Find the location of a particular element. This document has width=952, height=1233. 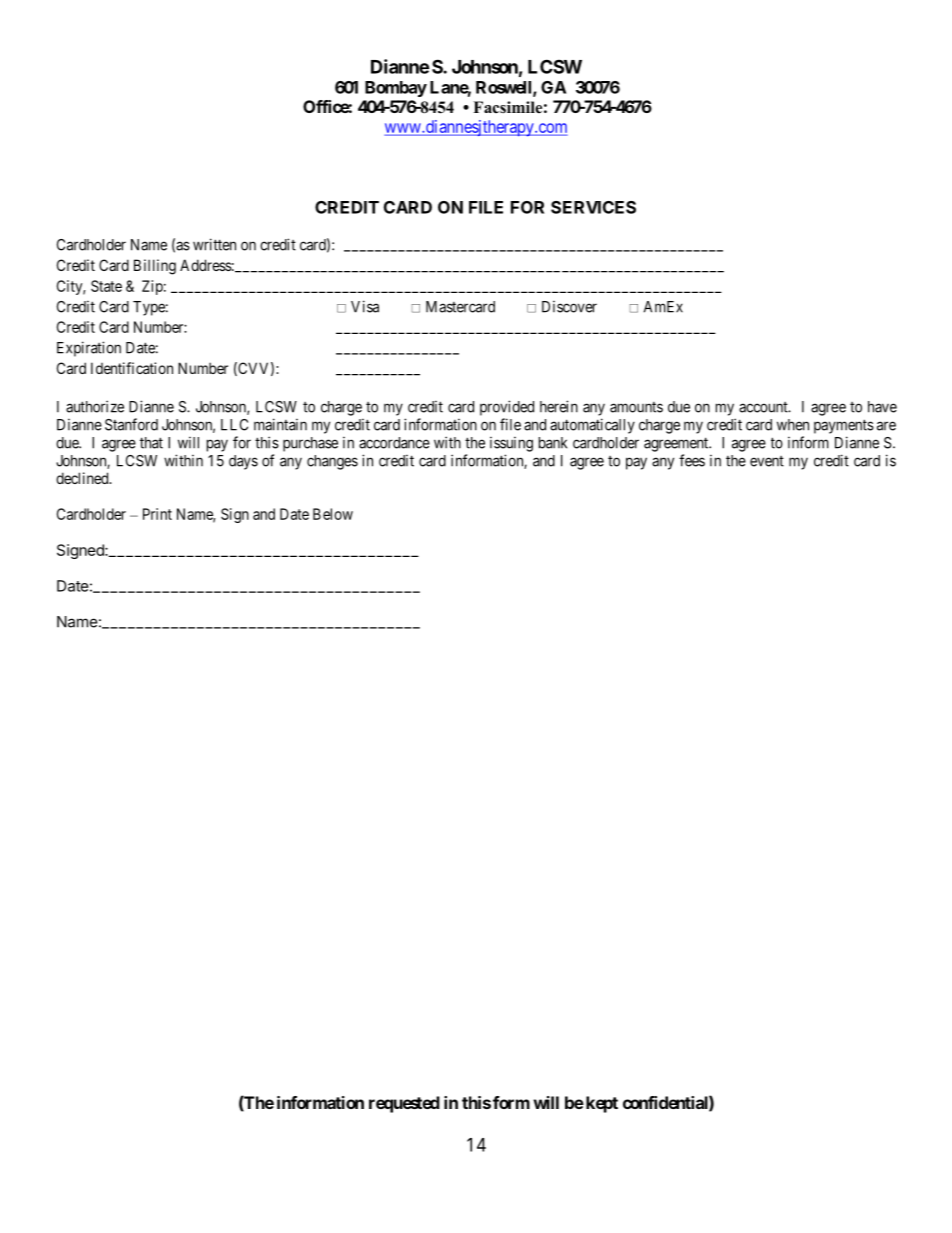

Bombay is located at coordinates (396, 89).
